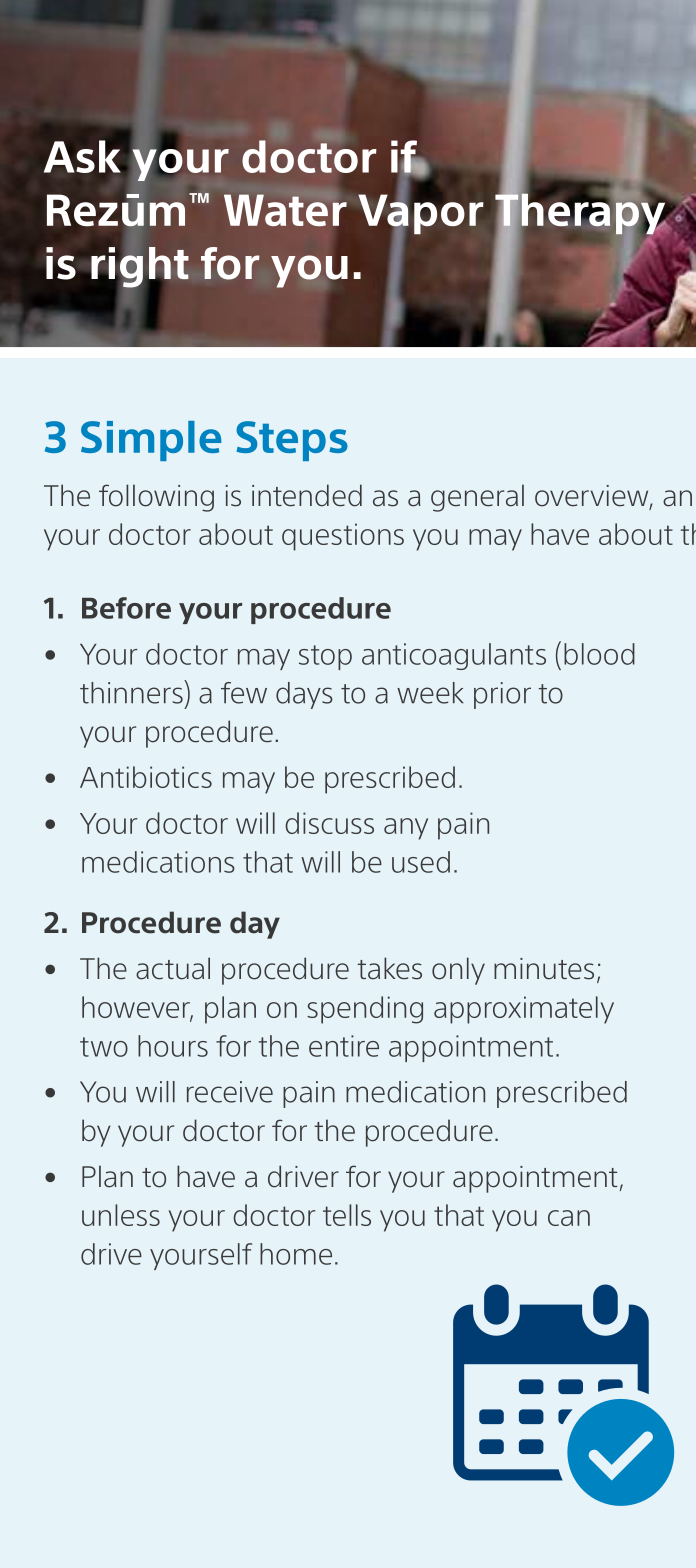 The image size is (696, 1568). I want to click on prior, so click(502, 695).
